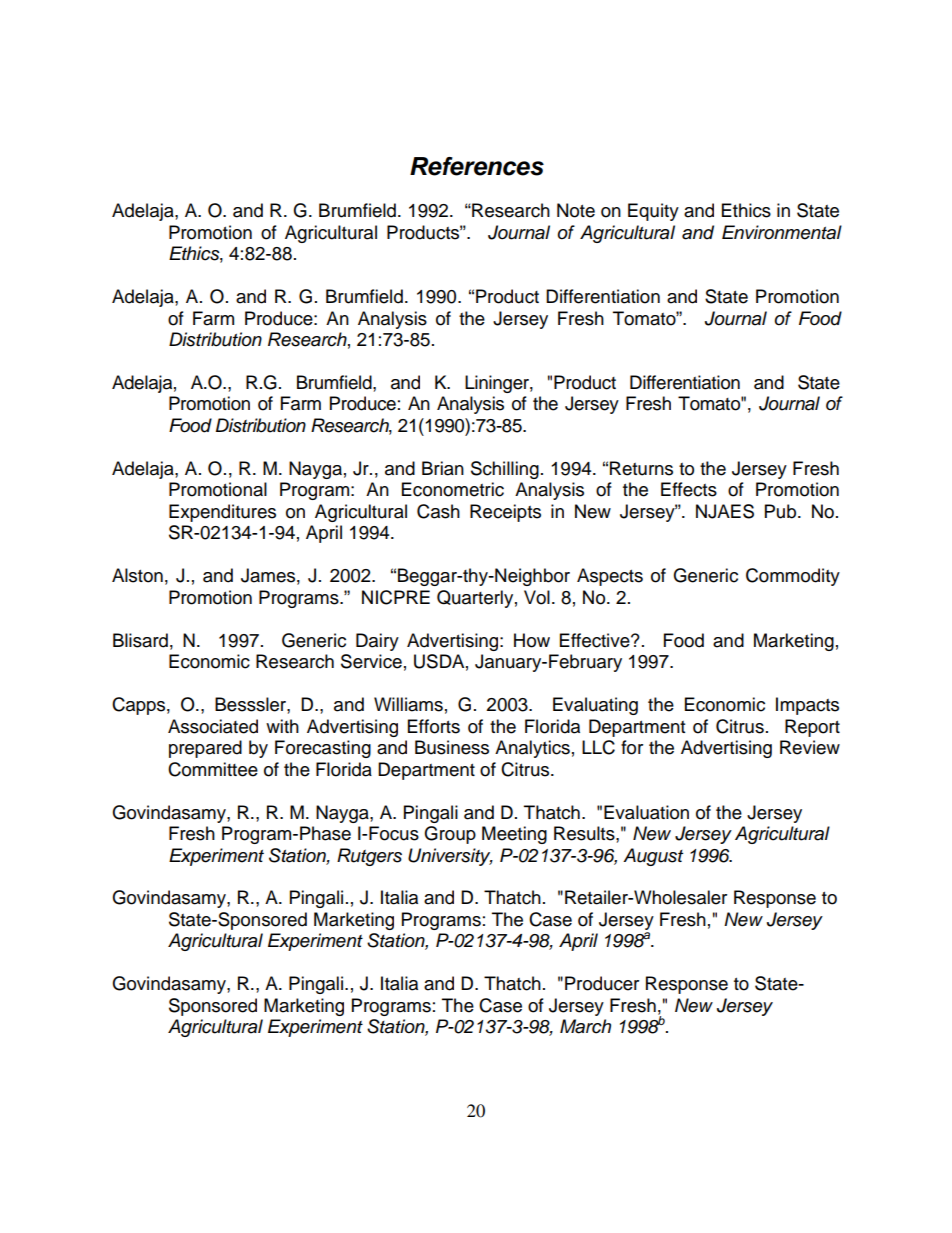 This screenshot has height=1233, width=952. What do you see at coordinates (576, 210) in the screenshot?
I see `Note` at bounding box center [576, 210].
